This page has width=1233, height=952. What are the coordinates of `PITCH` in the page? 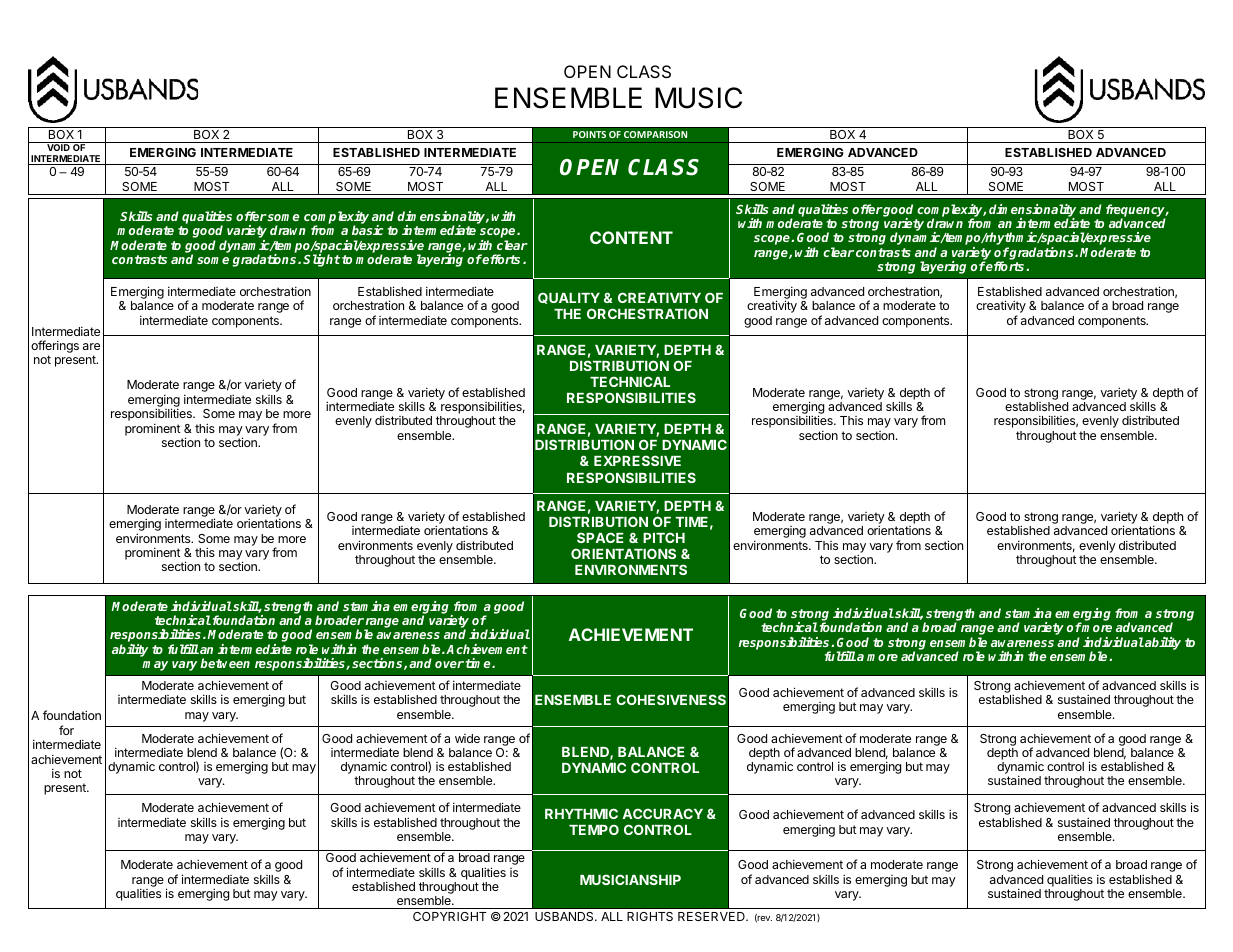 It's located at (664, 537).
